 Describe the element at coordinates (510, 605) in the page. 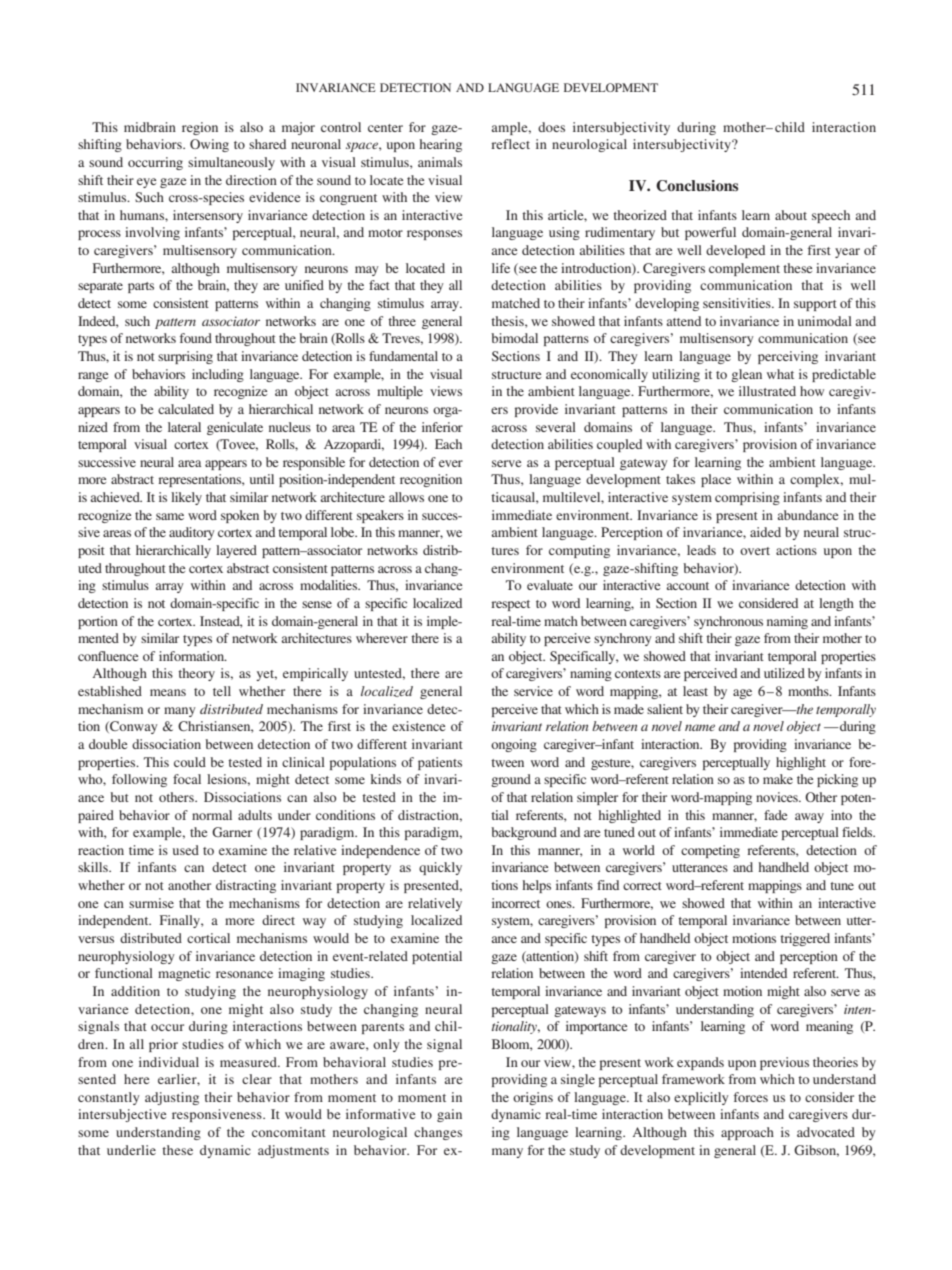

I see `respect` at that location.
